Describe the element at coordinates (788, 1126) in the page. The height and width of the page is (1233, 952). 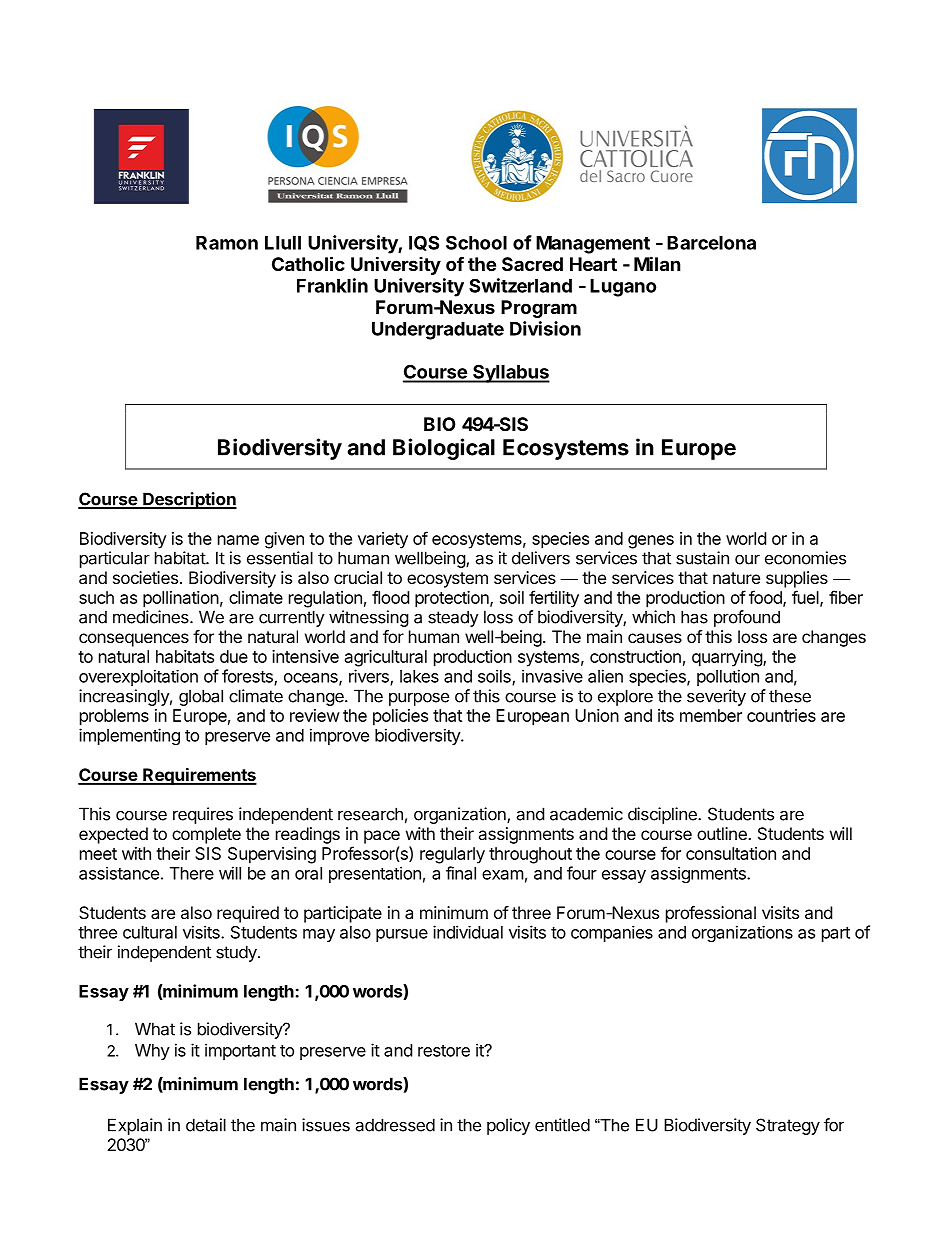
I see `Strategy` at that location.
